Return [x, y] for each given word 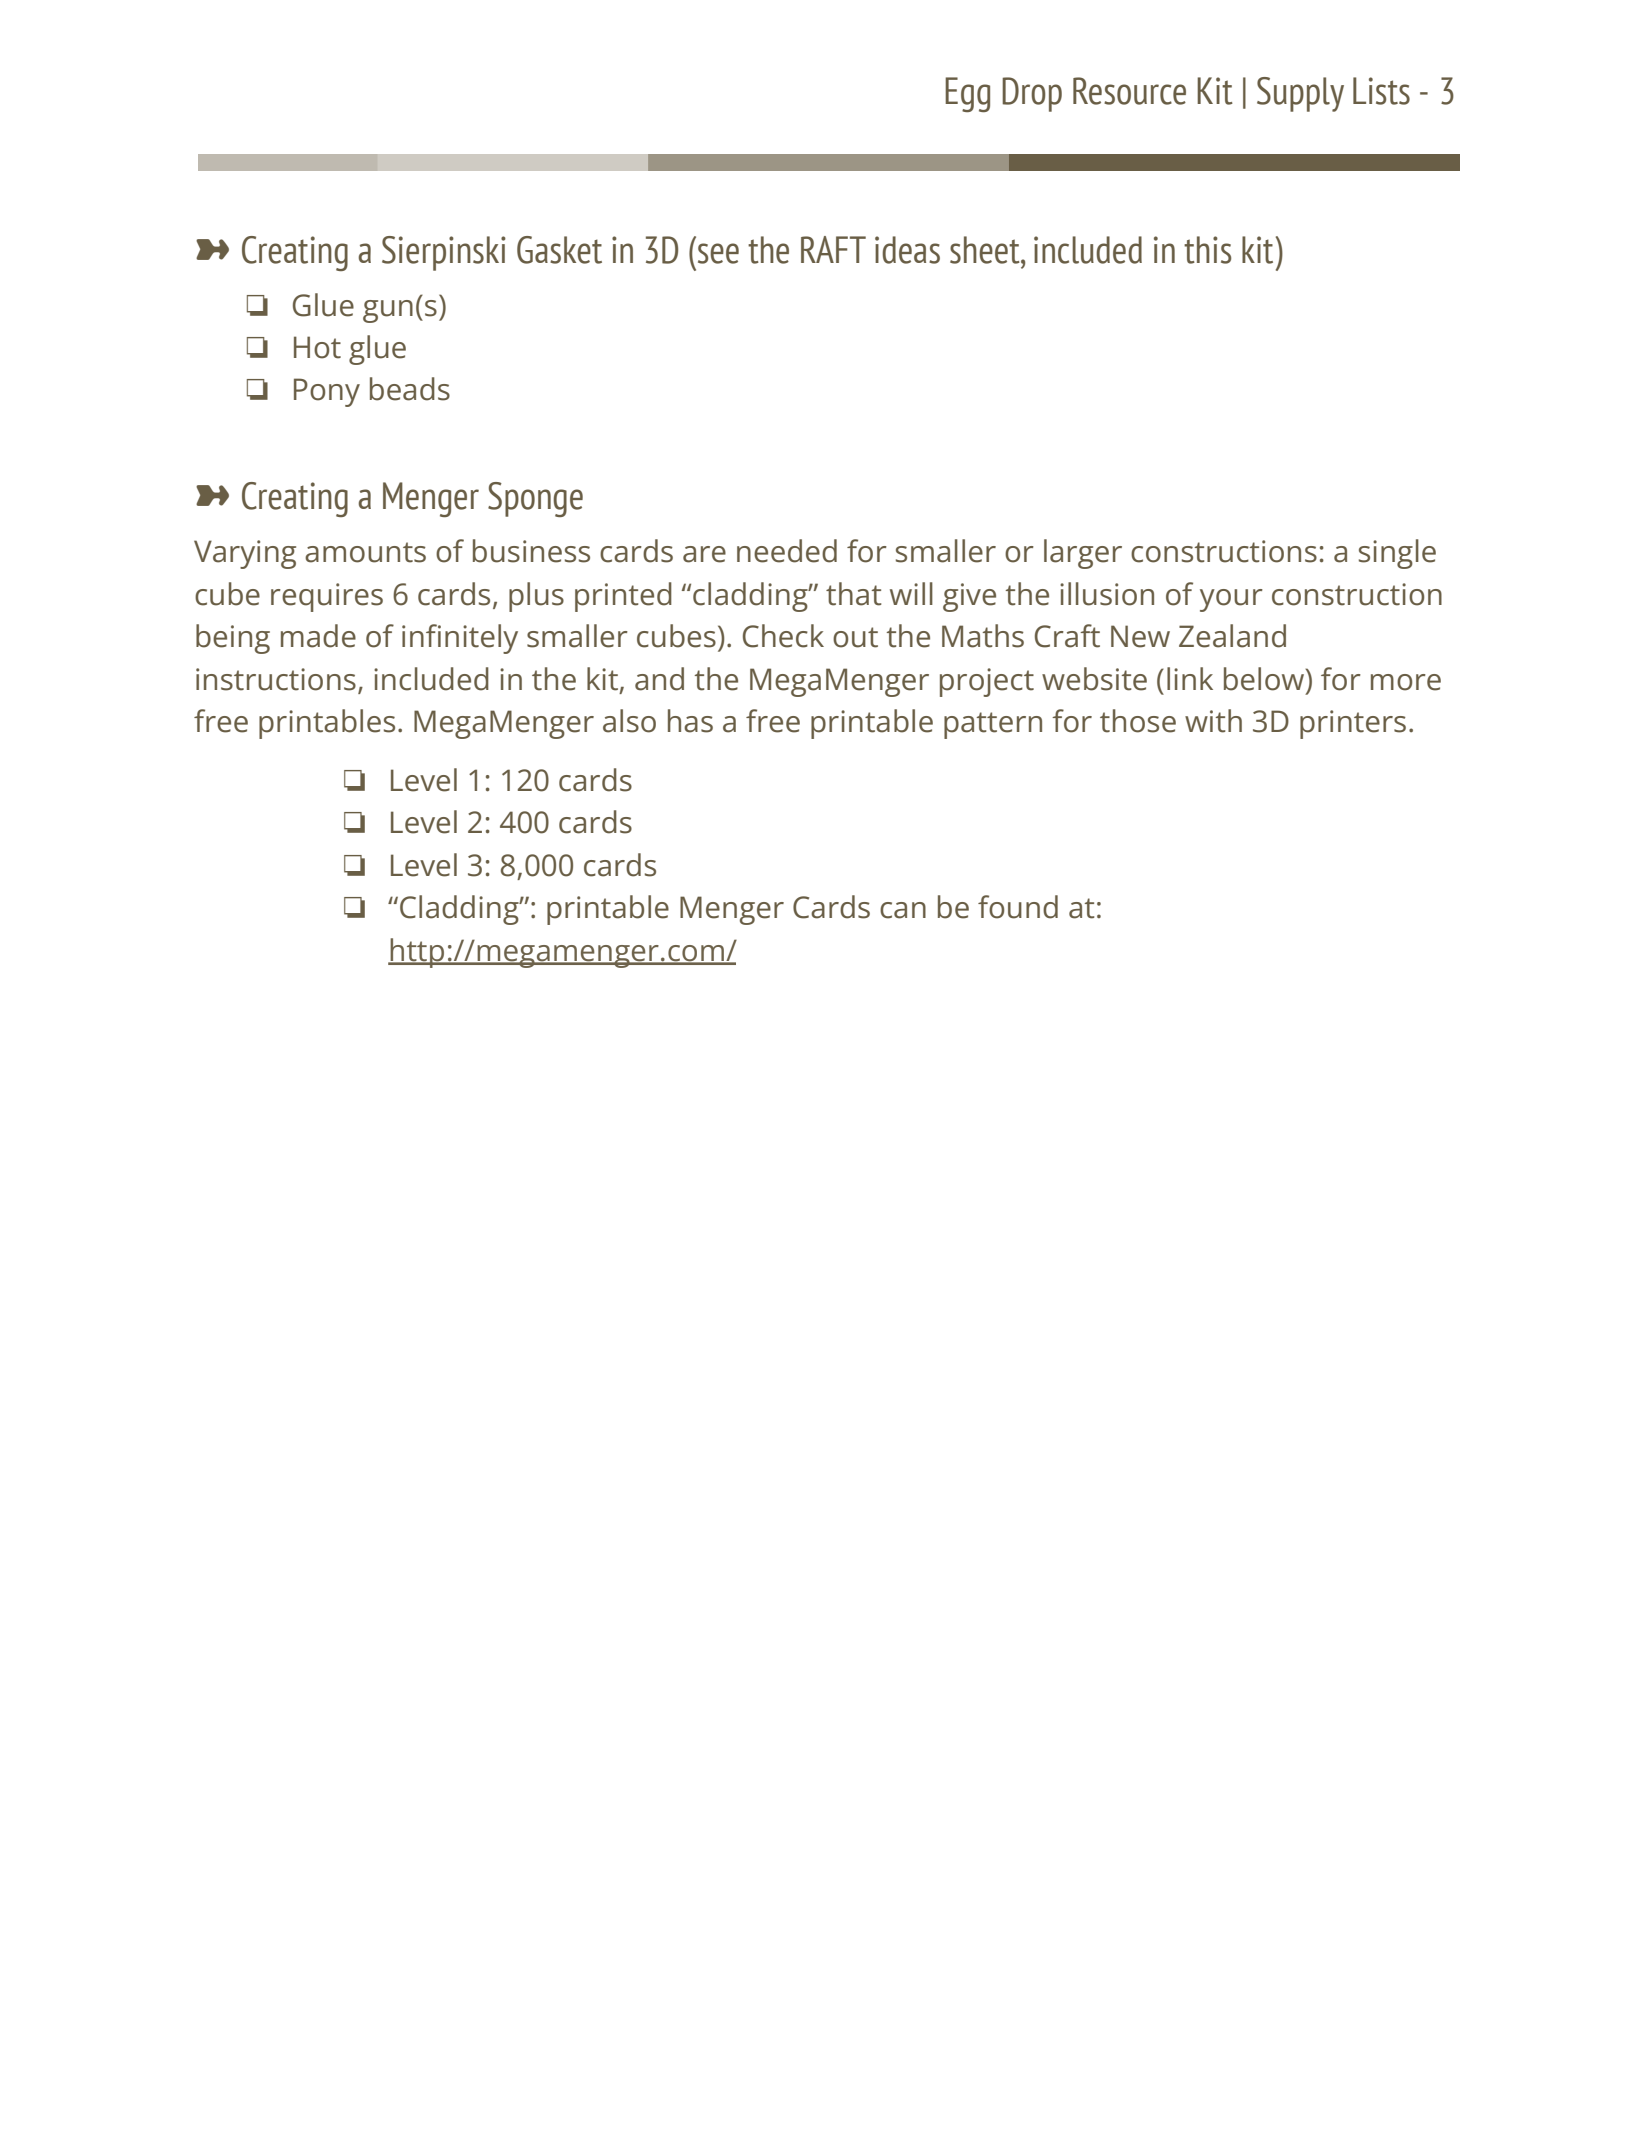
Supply [1300, 94]
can [903, 910]
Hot [317, 347]
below [1265, 679]
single [1397, 554]
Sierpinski [444, 253]
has [690, 721]
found [1018, 907]
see [718, 253]
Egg [967, 94]
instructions [276, 679]
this [1207, 250]
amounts [365, 552]
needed [787, 551]
